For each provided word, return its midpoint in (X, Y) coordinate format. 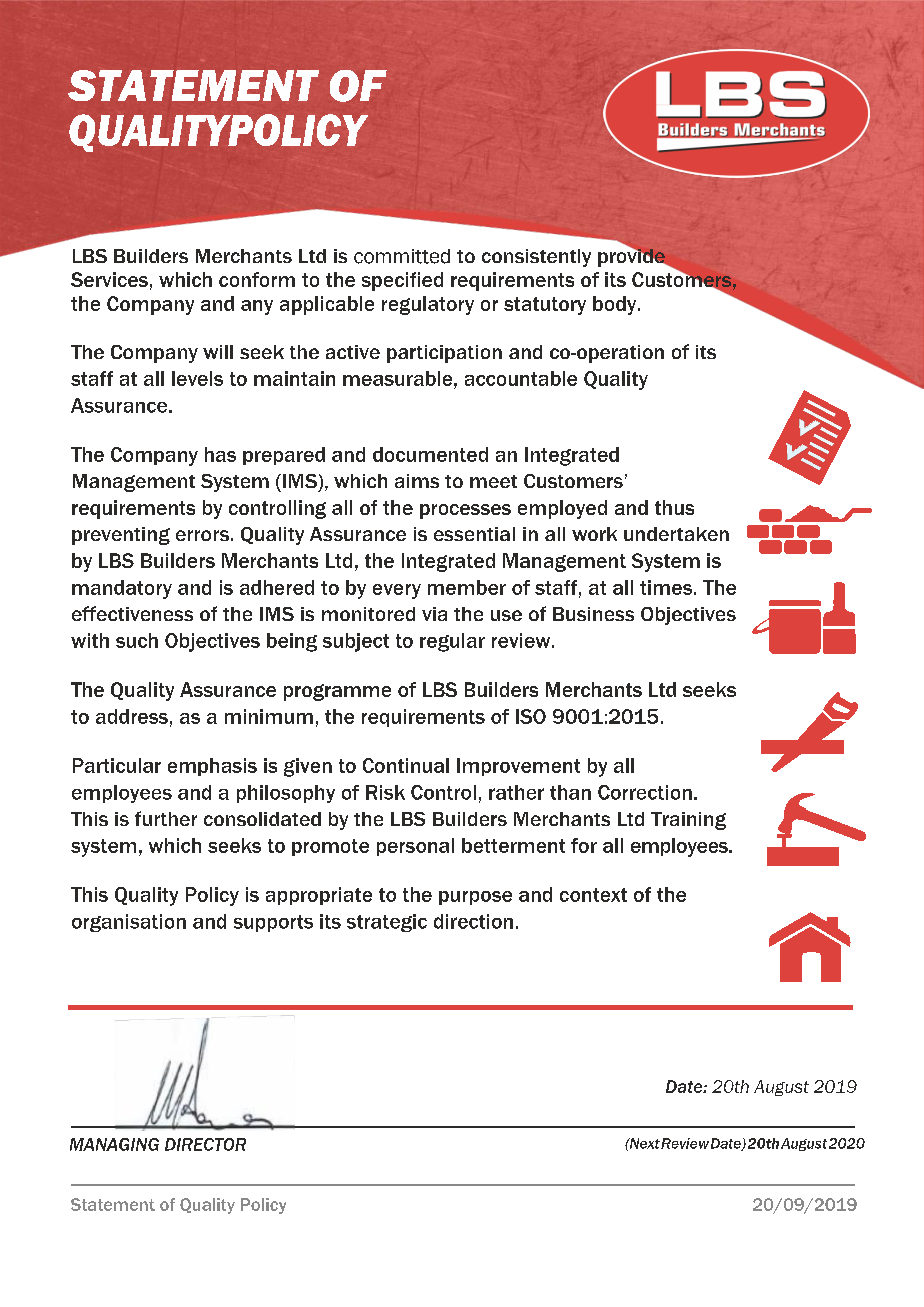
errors (202, 535)
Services (109, 279)
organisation (129, 923)
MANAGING (114, 1144)
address (132, 716)
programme (337, 692)
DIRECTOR (205, 1144)
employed (562, 509)
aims (417, 481)
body (616, 305)
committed (402, 256)
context (593, 895)
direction (473, 921)
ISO (531, 716)
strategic (387, 923)
